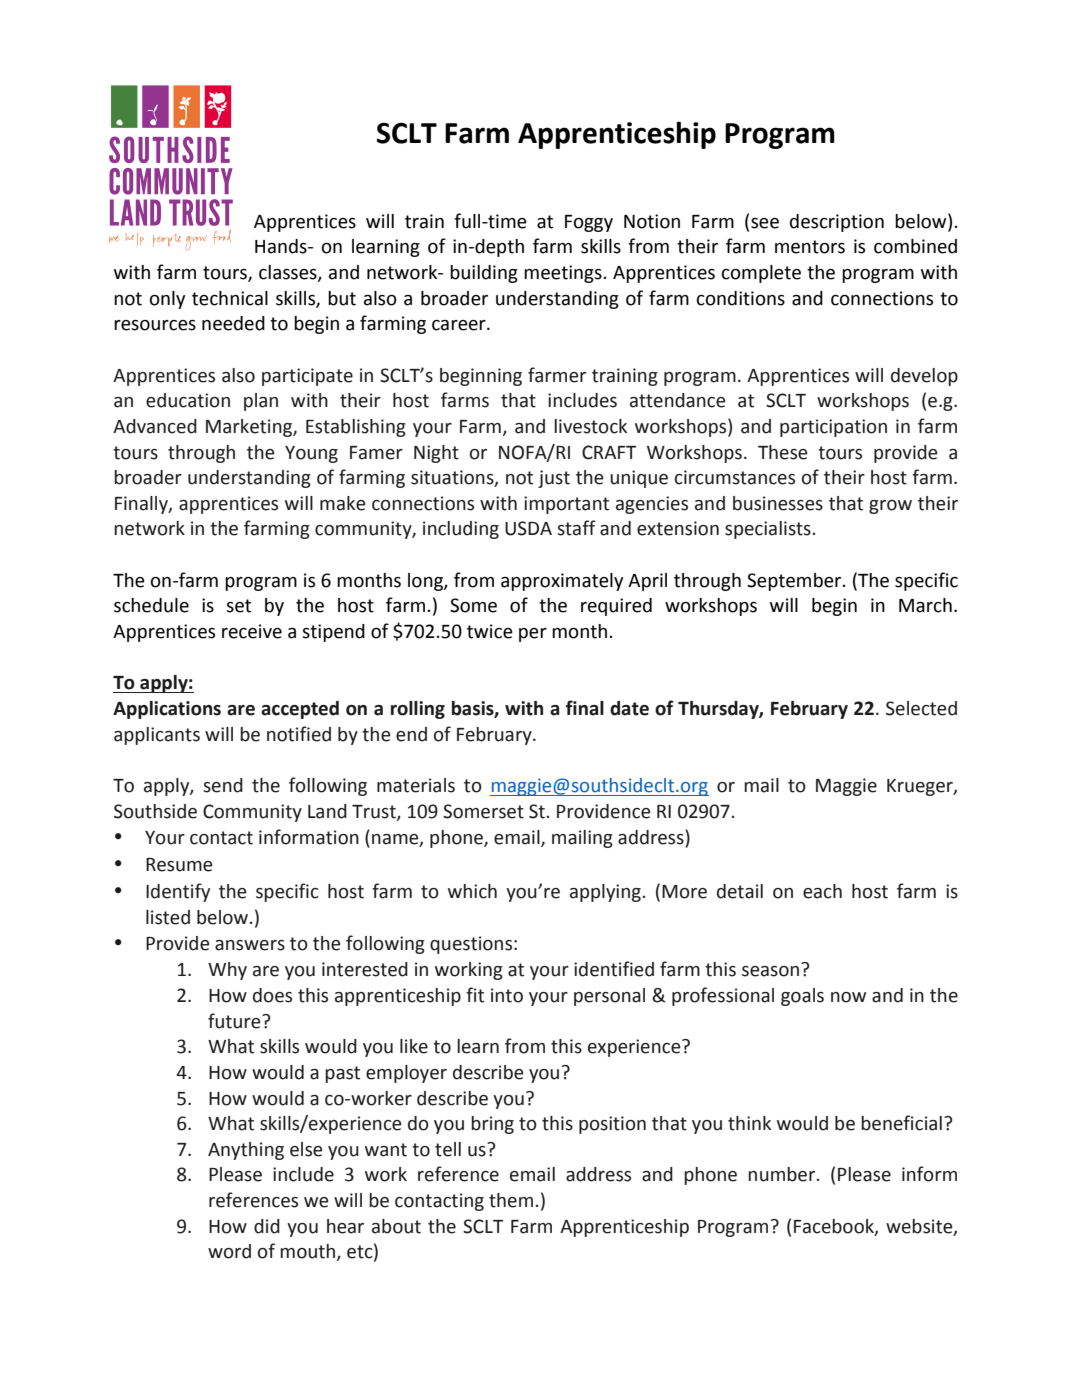  I want to click on date, so click(629, 708).
